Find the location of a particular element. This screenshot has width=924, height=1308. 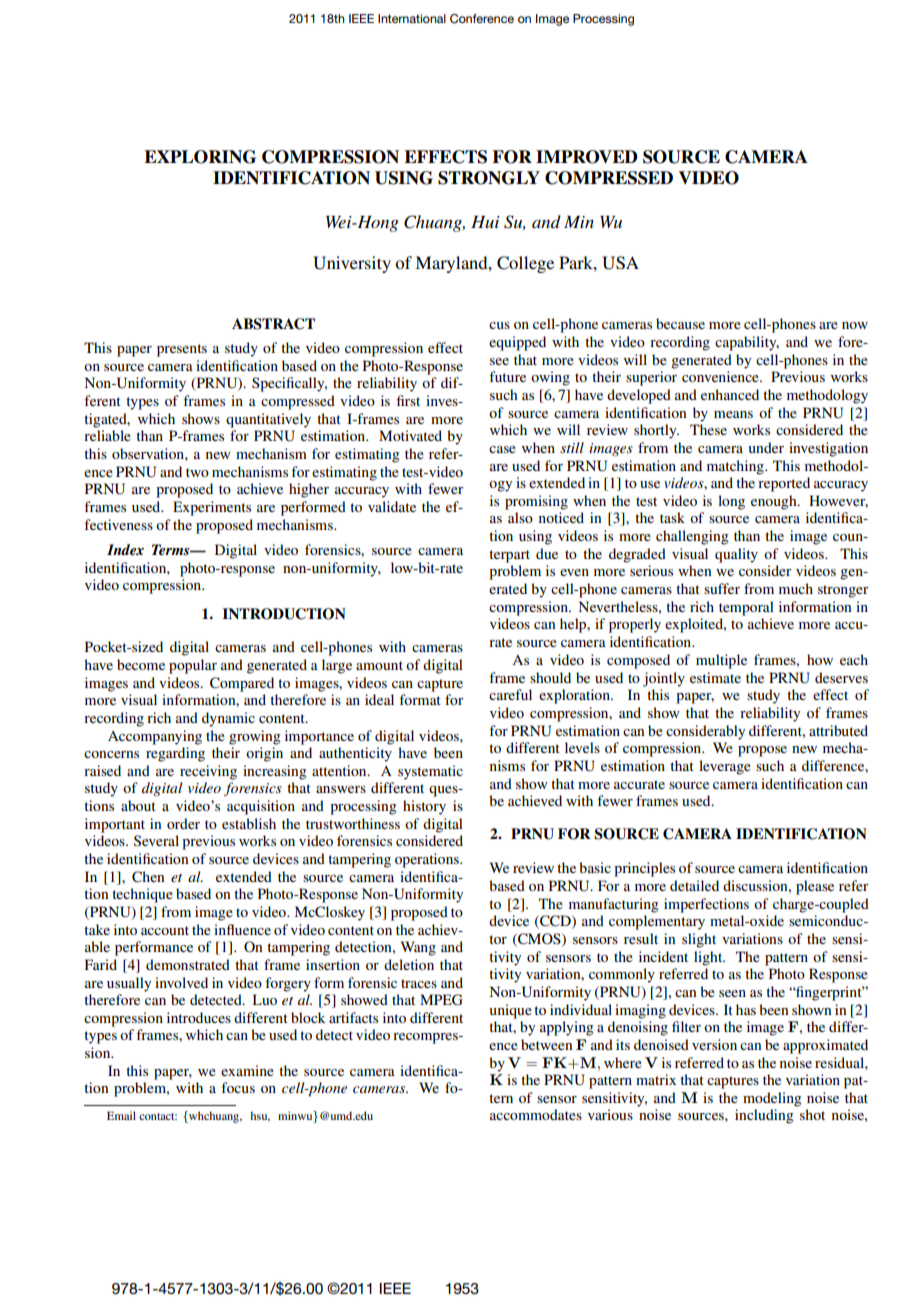

STRONGLY is located at coordinates (489, 178).
